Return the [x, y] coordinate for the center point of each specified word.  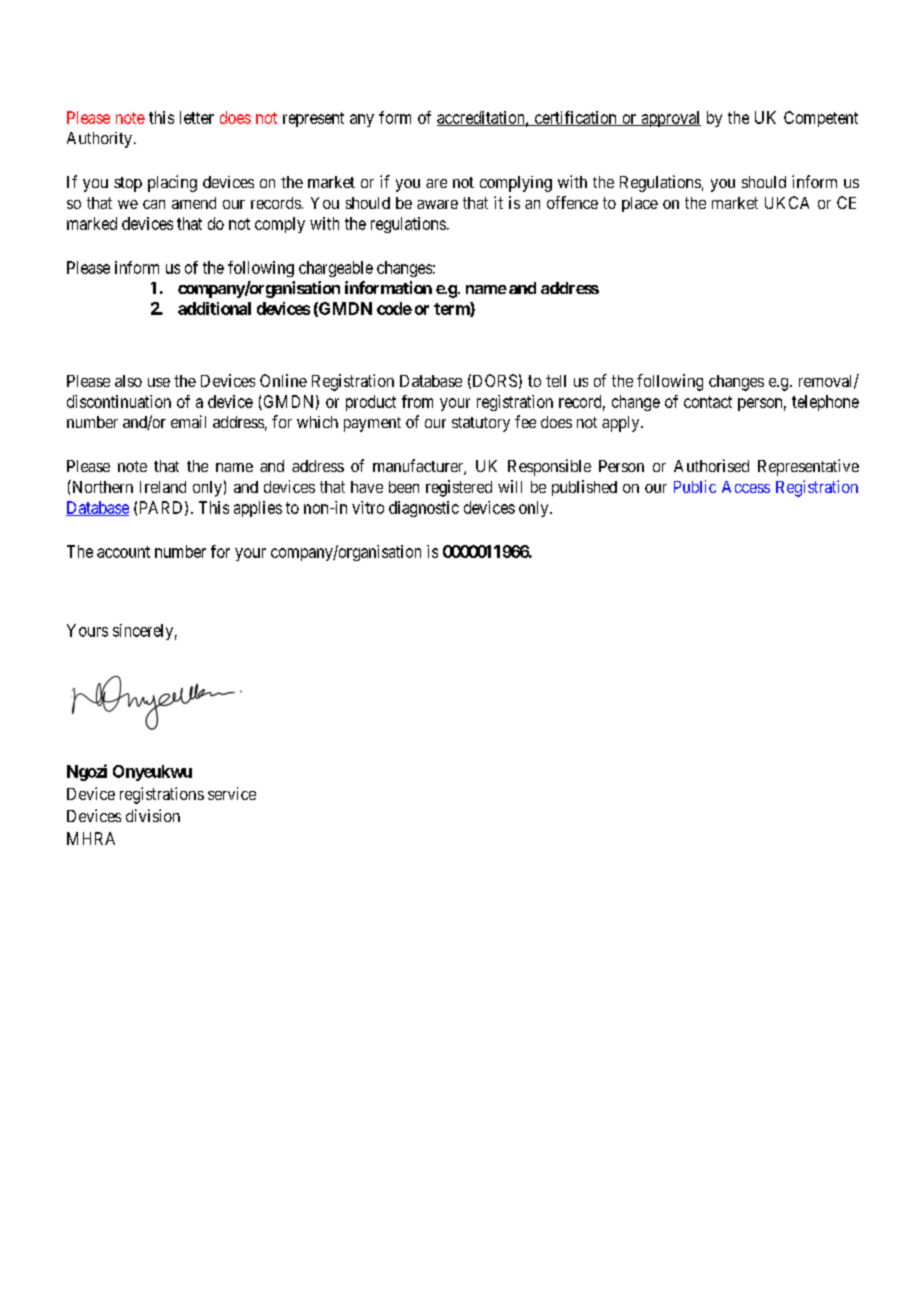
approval [670, 119]
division [153, 815]
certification [575, 118]
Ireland [163, 487]
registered [459, 488]
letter [197, 117]
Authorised [711, 465]
